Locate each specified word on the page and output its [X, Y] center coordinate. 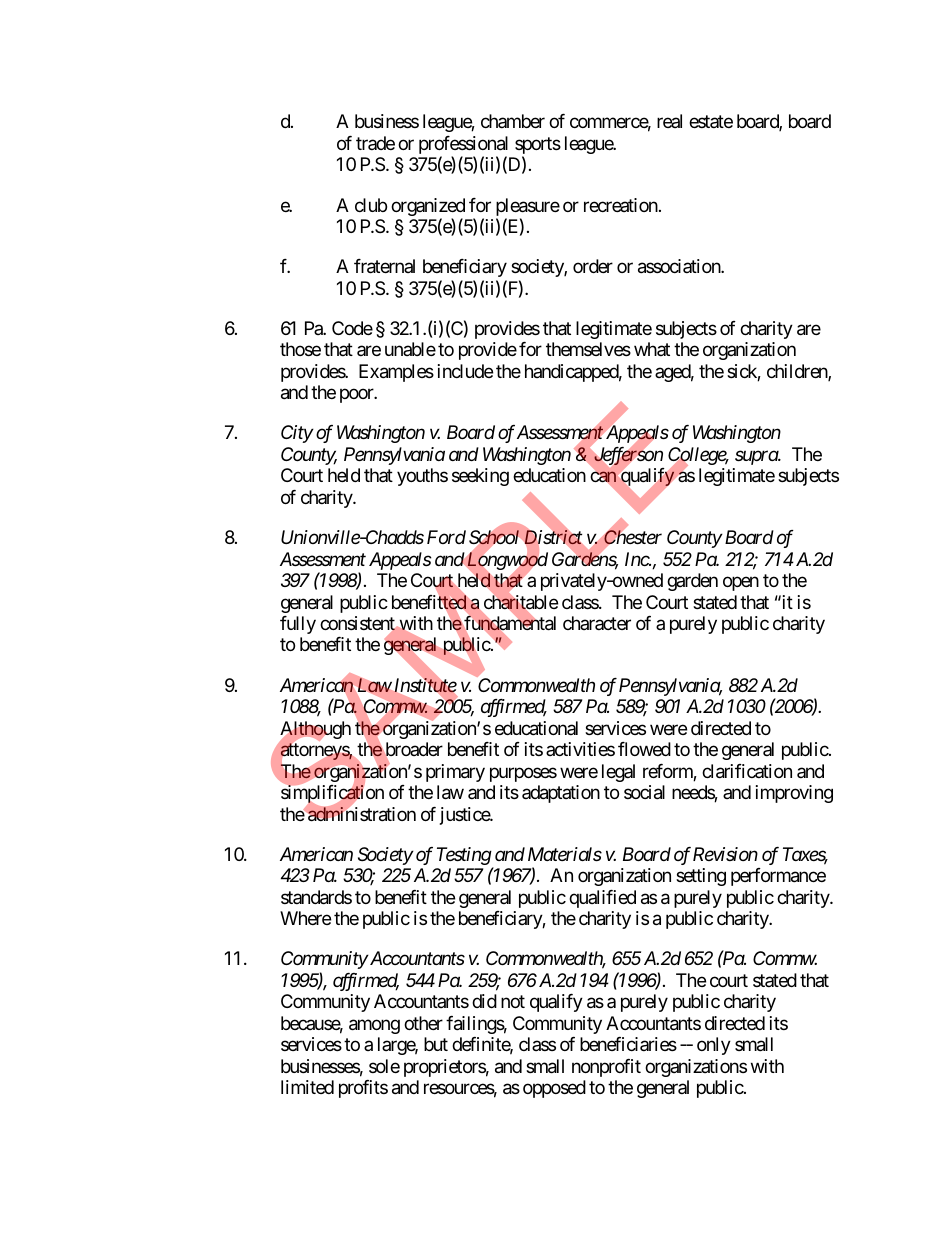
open [741, 583]
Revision [725, 854]
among [374, 1026]
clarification [747, 771]
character [597, 623]
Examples [396, 373]
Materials [565, 854]
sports [538, 147]
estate [711, 122]
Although [315, 731]
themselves [588, 349]
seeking [480, 477]
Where [305, 918]
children [798, 372]
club [371, 205]
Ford [446, 537]
